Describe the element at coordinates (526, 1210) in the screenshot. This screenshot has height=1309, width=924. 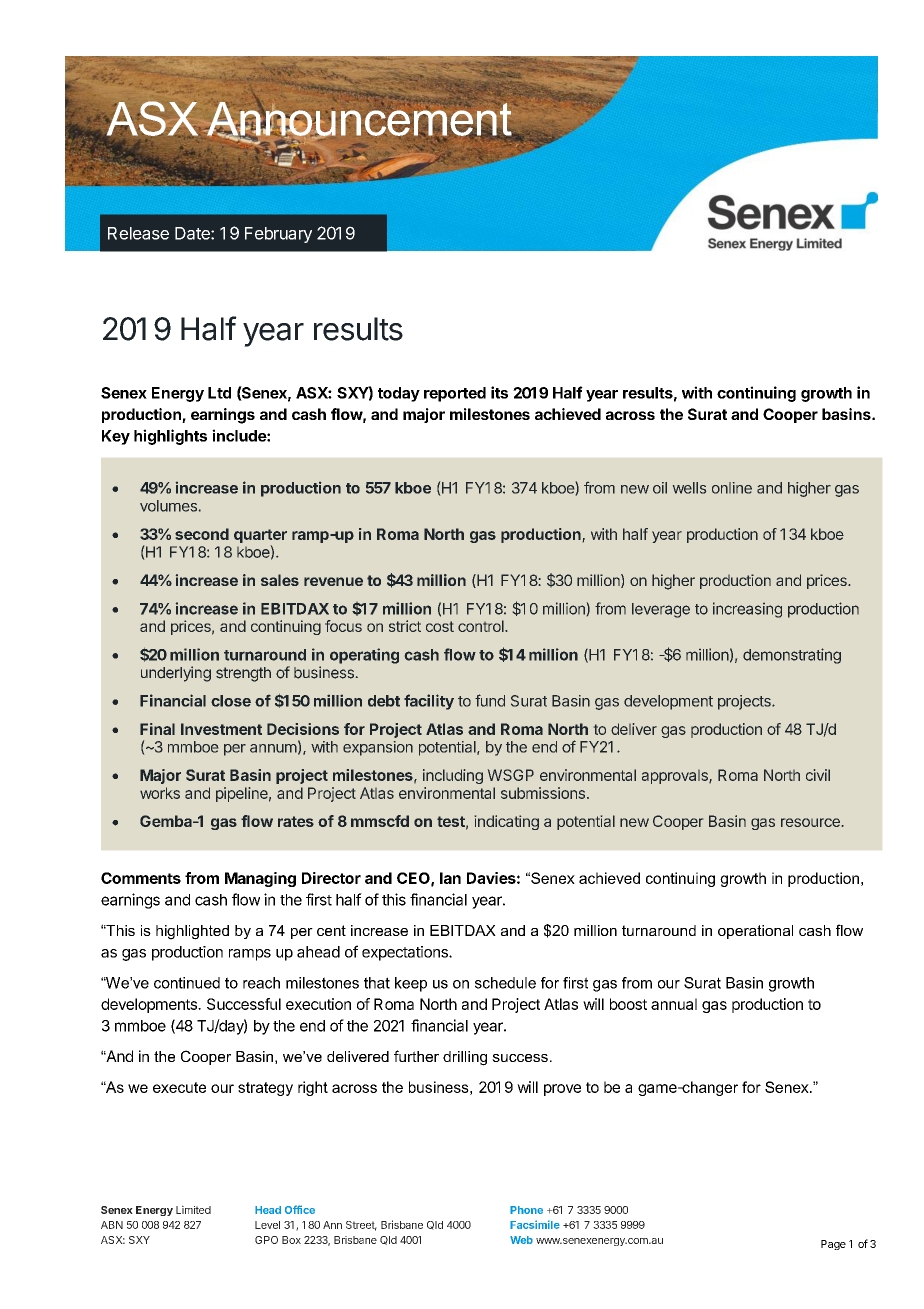
I see `Phone` at that location.
